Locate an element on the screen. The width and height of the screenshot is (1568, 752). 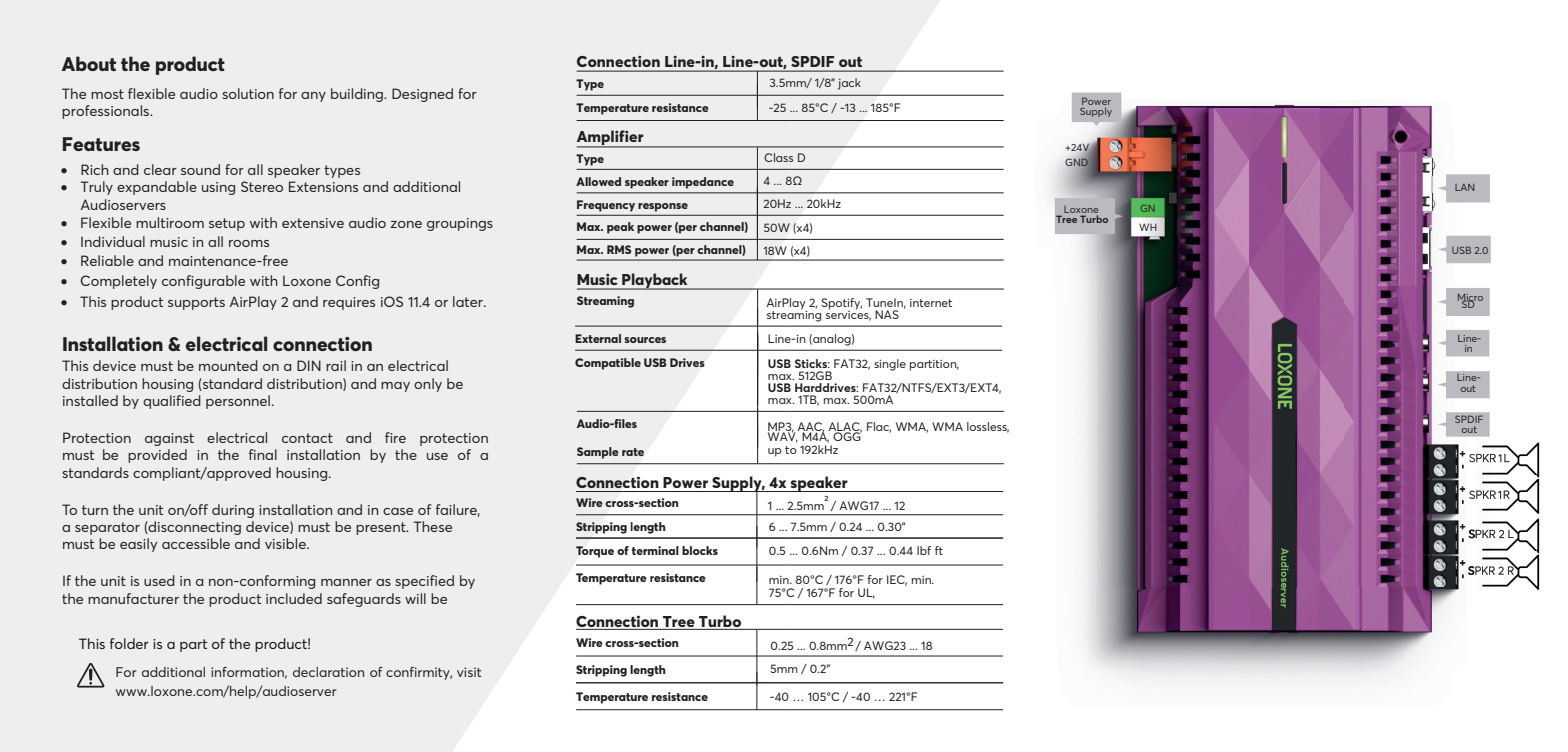
Designed is located at coordinates (422, 95).
